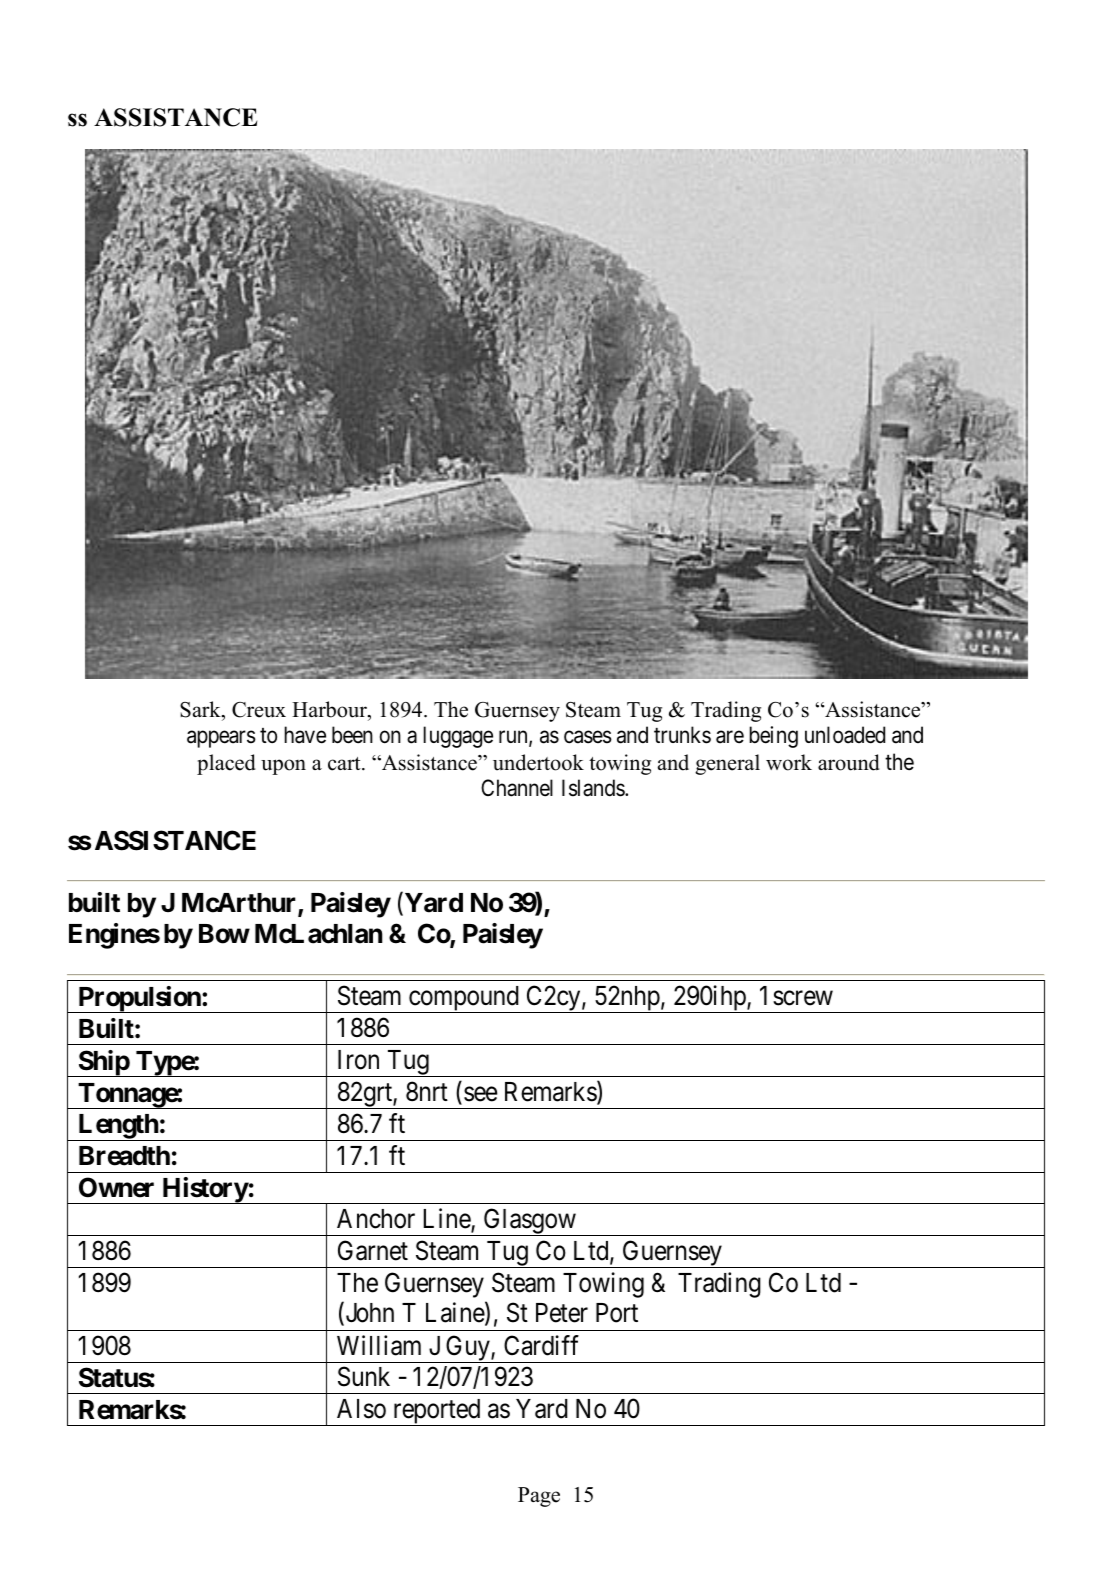 This image has width=1112, height=1574. I want to click on Glasgow, so click(529, 1222).
